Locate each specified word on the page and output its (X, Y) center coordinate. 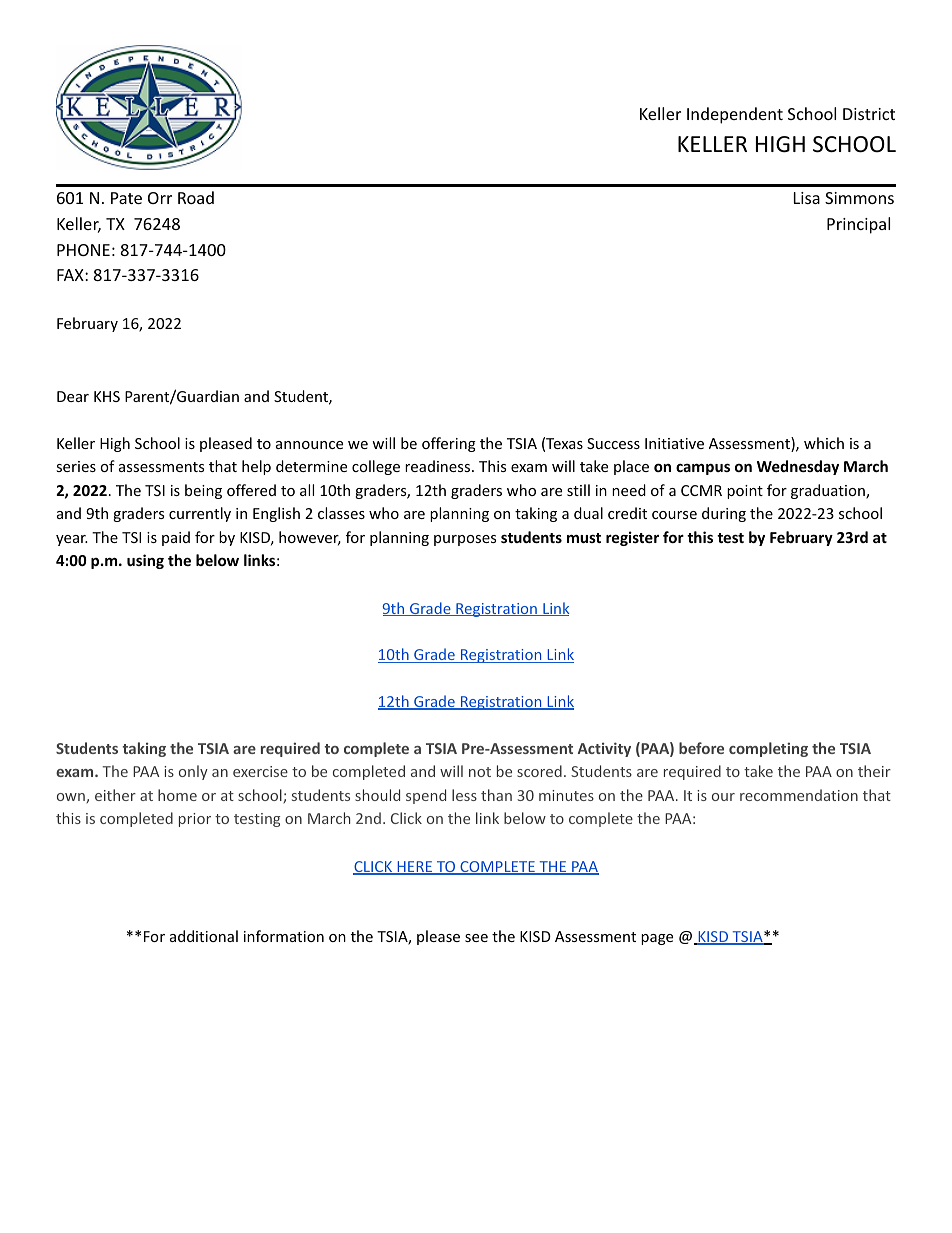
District (869, 114)
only (193, 772)
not (480, 772)
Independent (735, 115)
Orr (160, 198)
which (824, 443)
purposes (465, 540)
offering (449, 444)
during (724, 514)
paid (176, 538)
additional (204, 936)
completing (768, 749)
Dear (73, 396)
